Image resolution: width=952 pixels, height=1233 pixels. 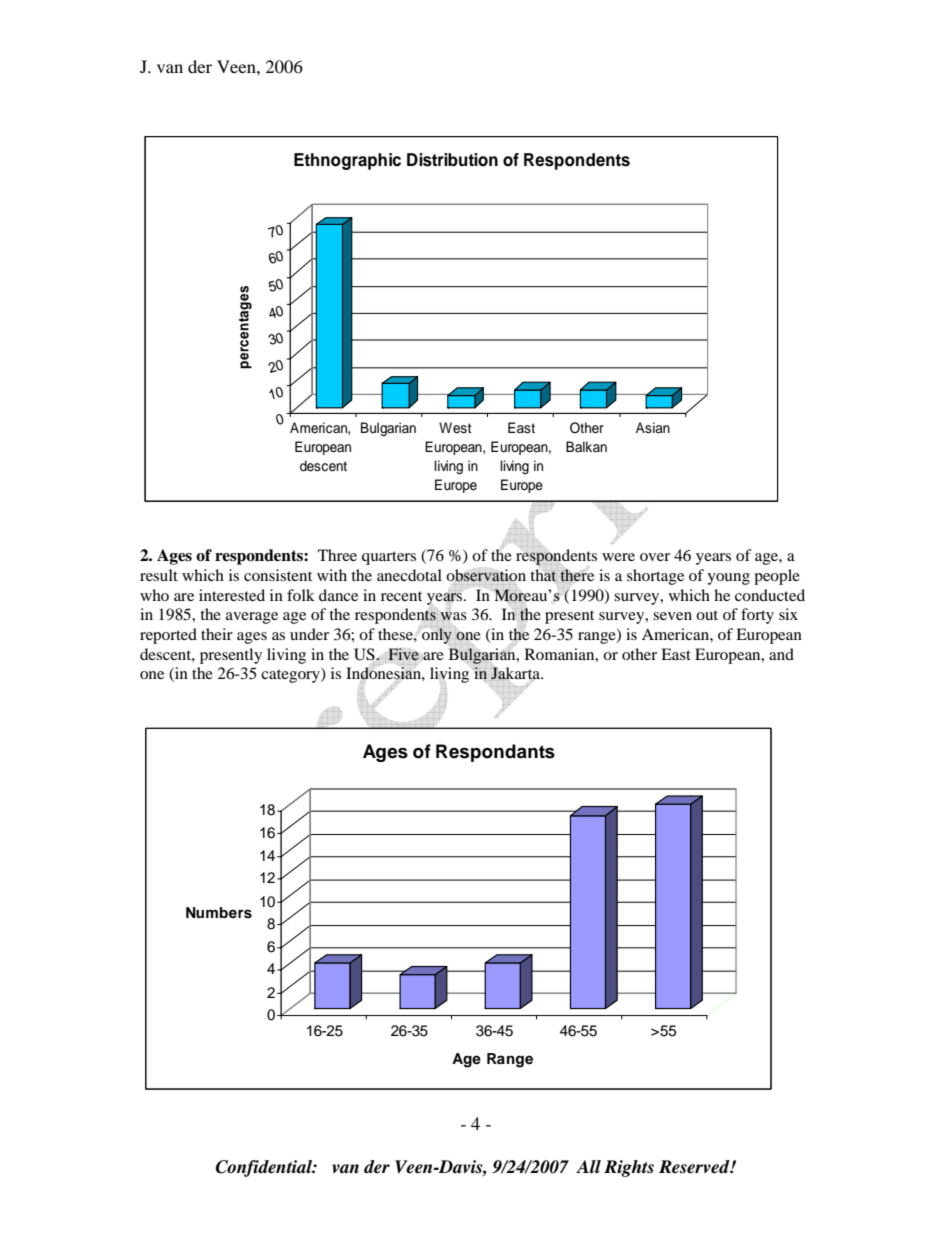 What do you see at coordinates (586, 446) in the image?
I see `Balkan` at bounding box center [586, 446].
